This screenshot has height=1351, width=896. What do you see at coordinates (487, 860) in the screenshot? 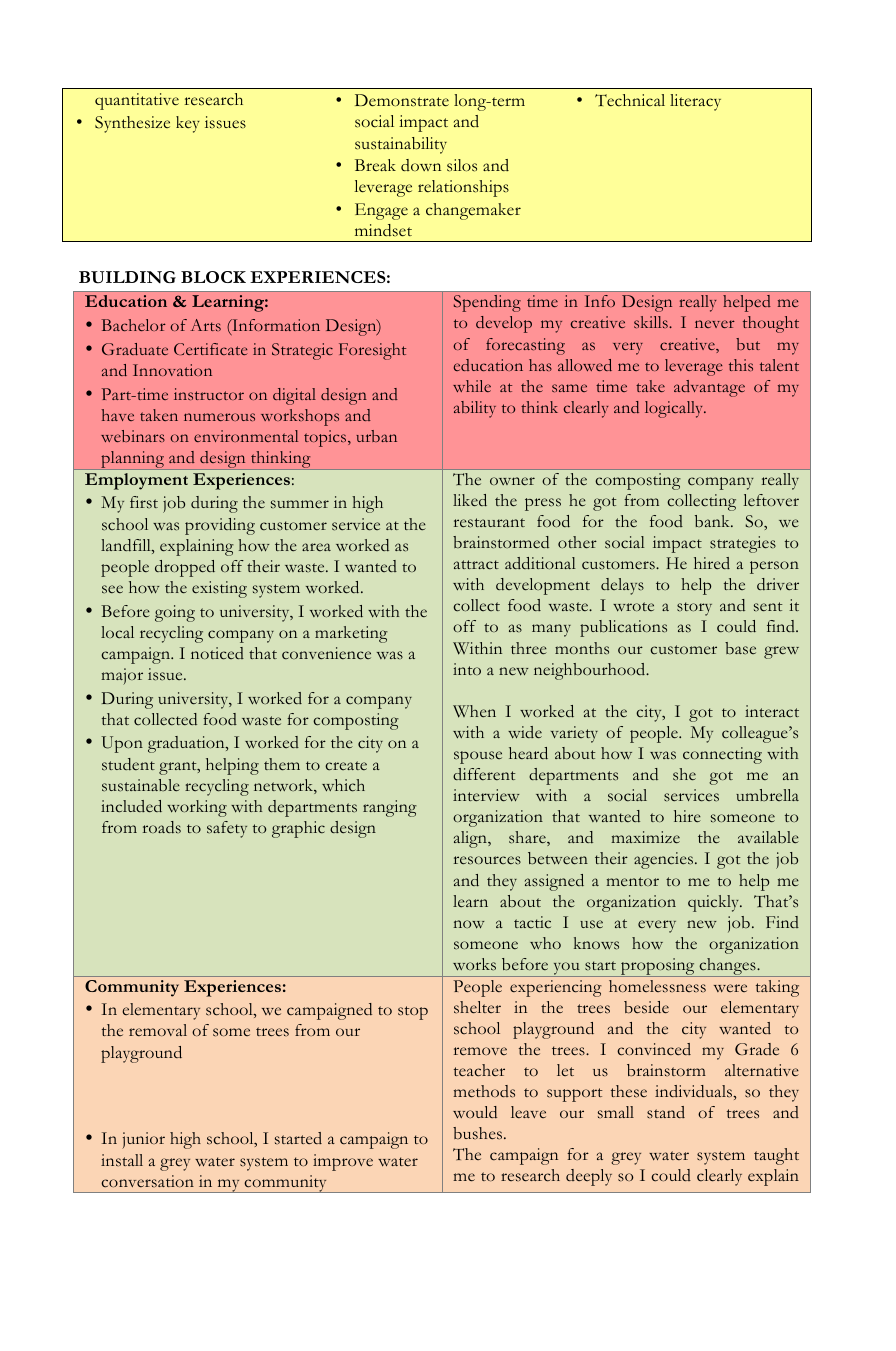
I see `resources` at bounding box center [487, 860].
